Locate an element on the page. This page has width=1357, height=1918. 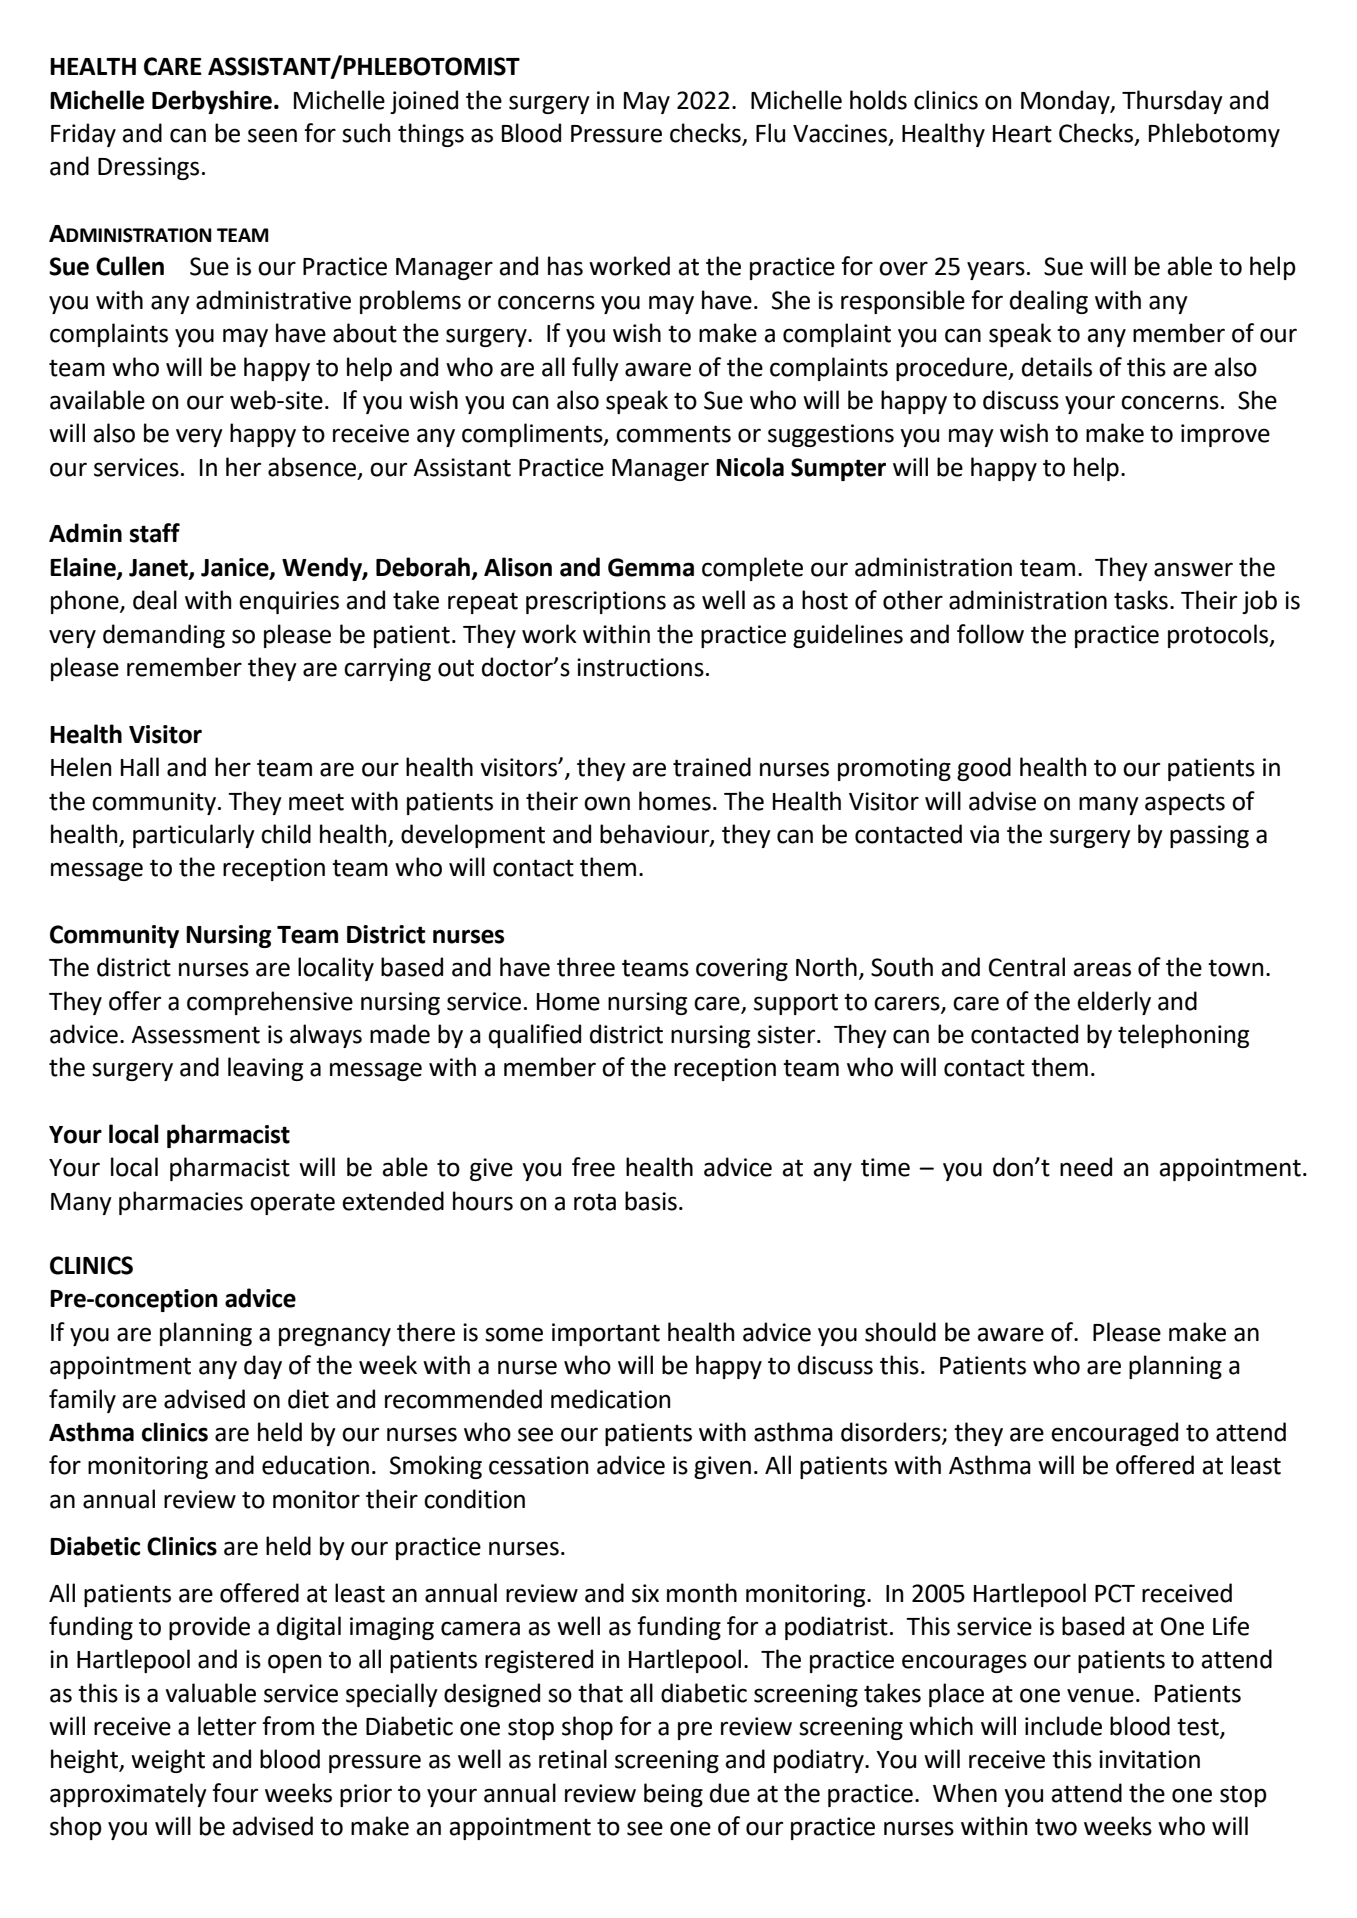
seen is located at coordinates (272, 135).
